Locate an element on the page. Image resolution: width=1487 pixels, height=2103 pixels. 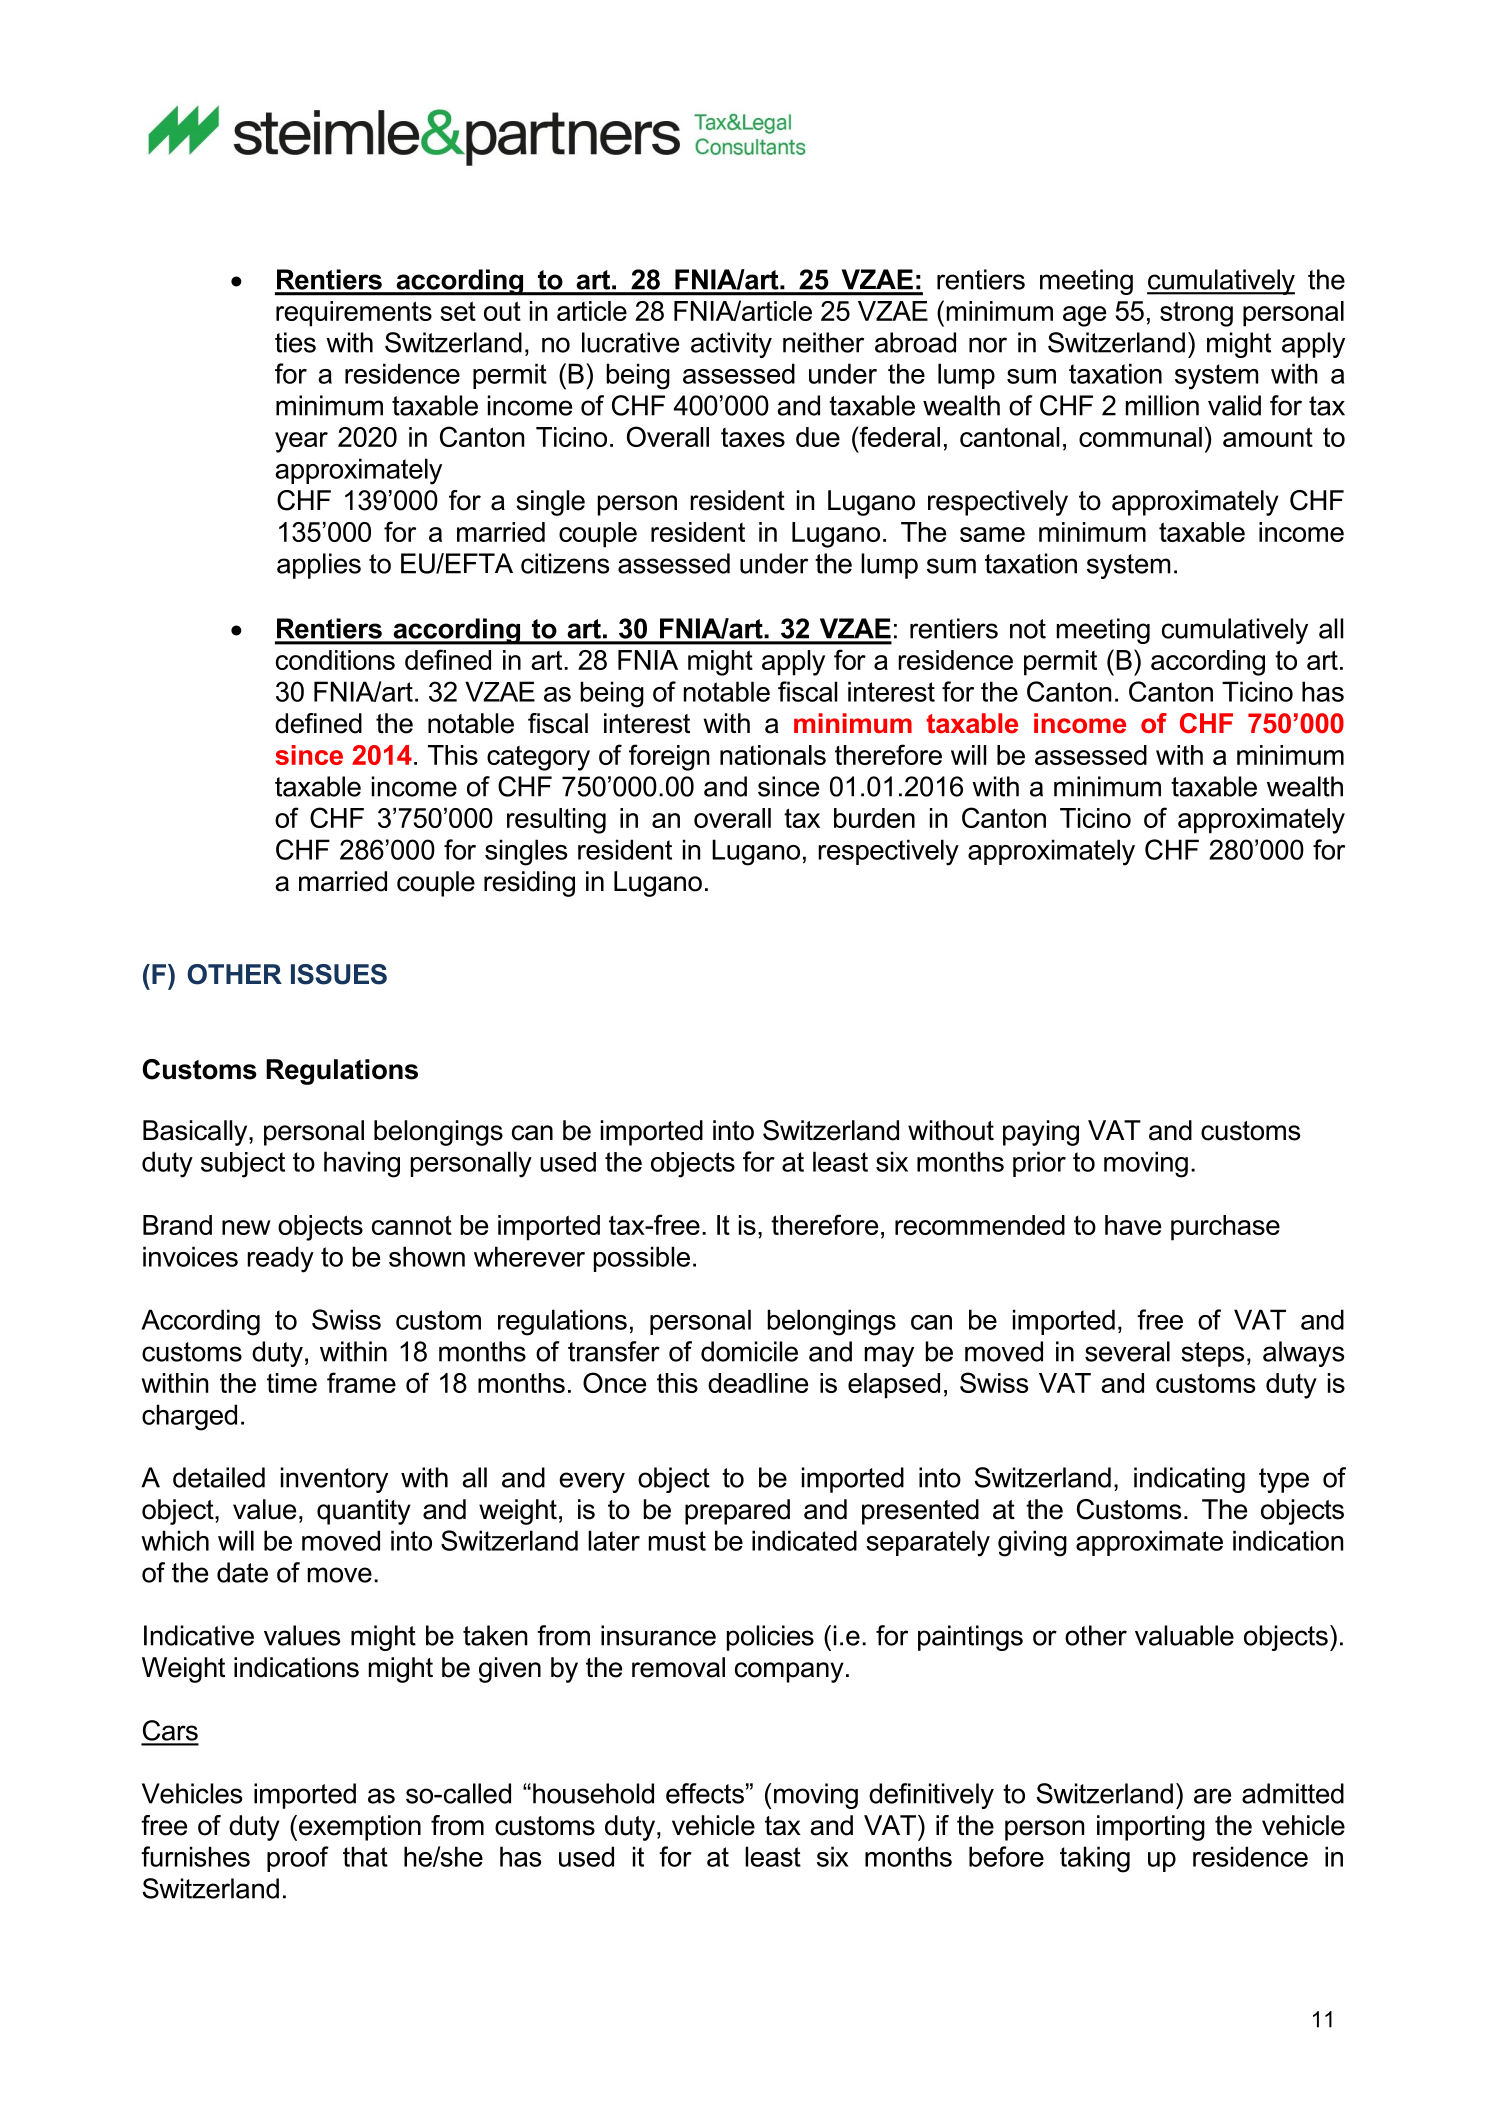
possible is located at coordinates (642, 1259).
